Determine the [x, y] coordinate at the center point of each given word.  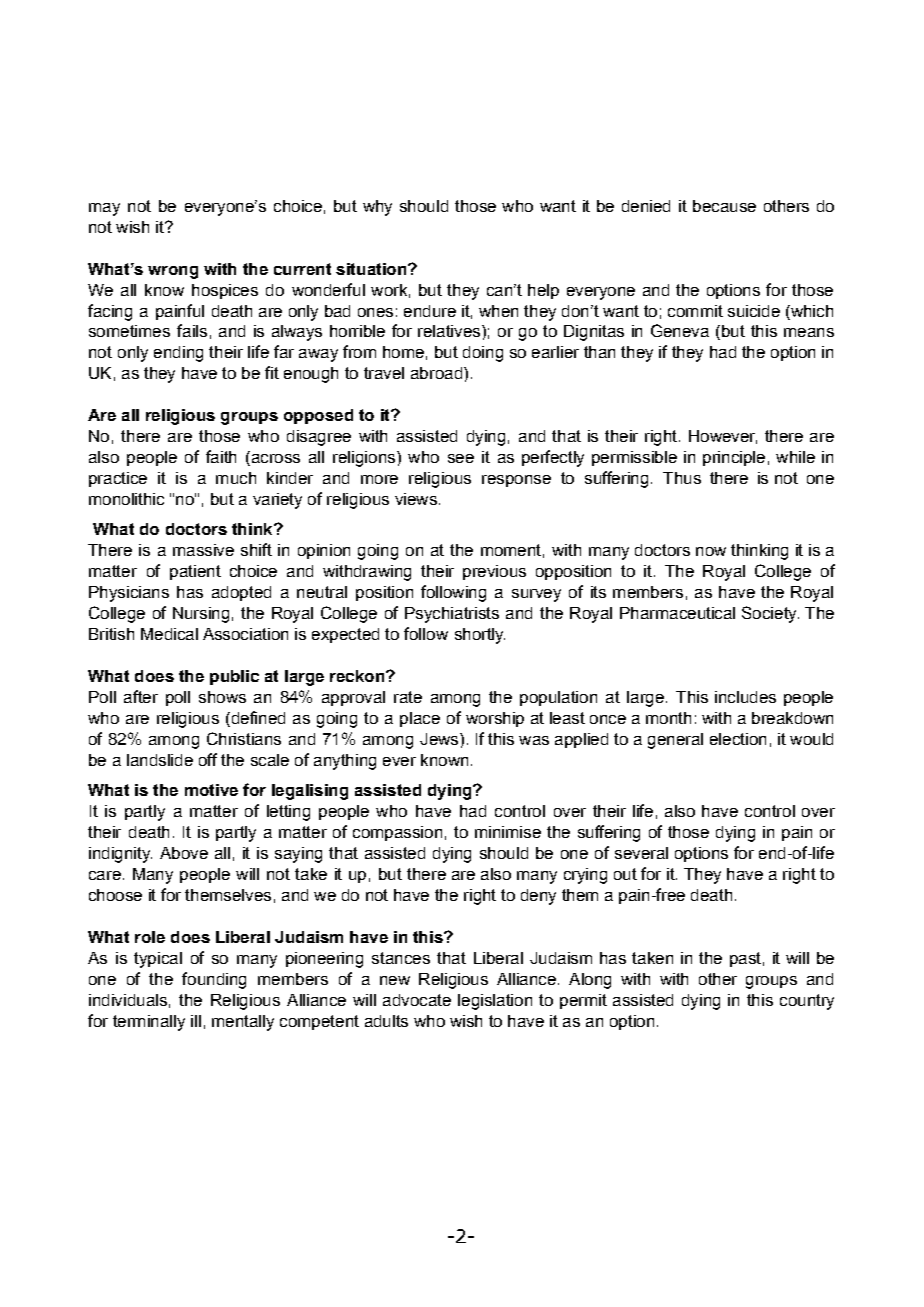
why [377, 208]
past [745, 959]
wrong [173, 272]
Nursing [201, 615]
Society [770, 614]
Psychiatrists [452, 615]
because [724, 206]
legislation [495, 1002]
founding [214, 980]
